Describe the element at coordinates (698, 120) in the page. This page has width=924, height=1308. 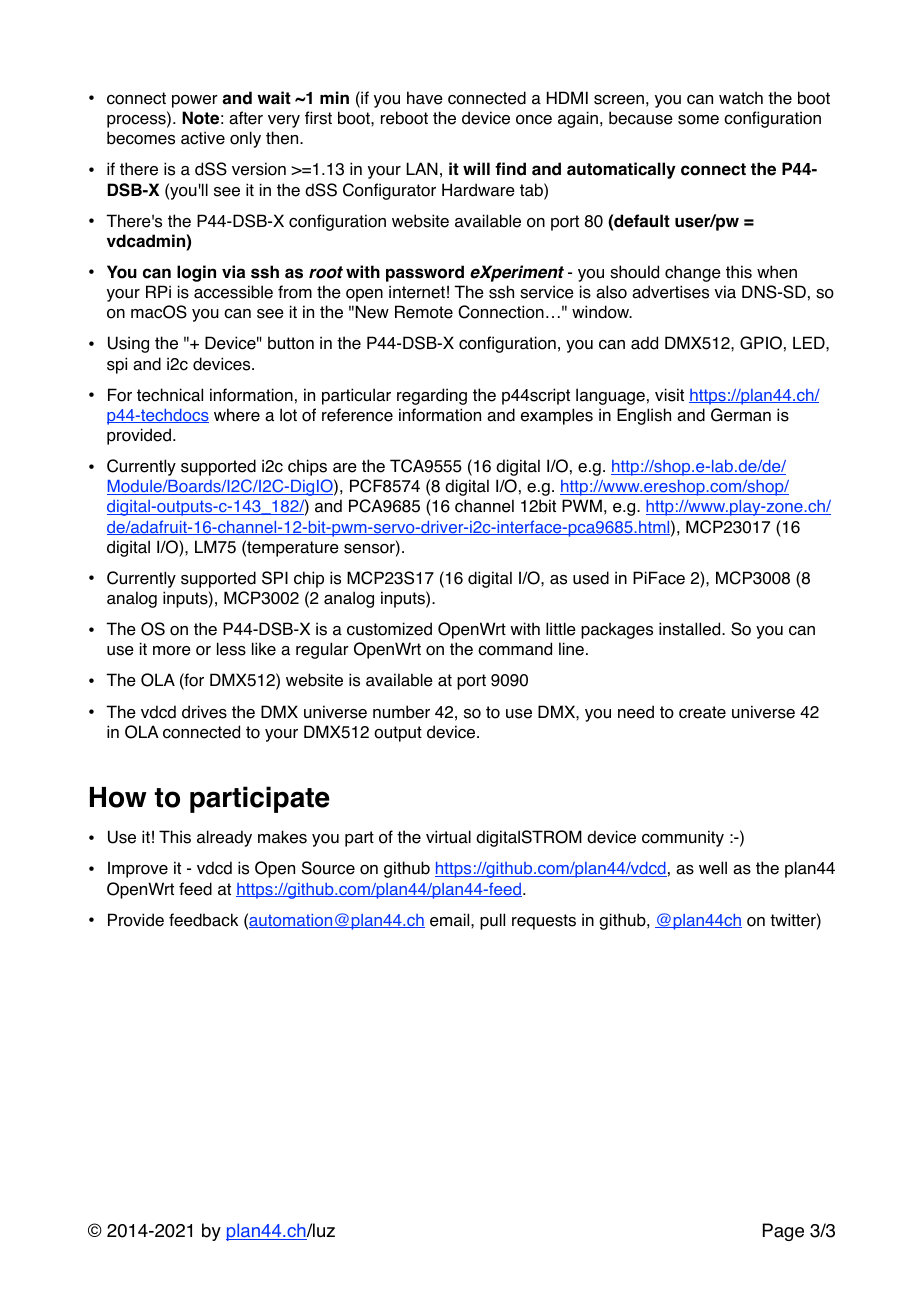
I see `some` at that location.
